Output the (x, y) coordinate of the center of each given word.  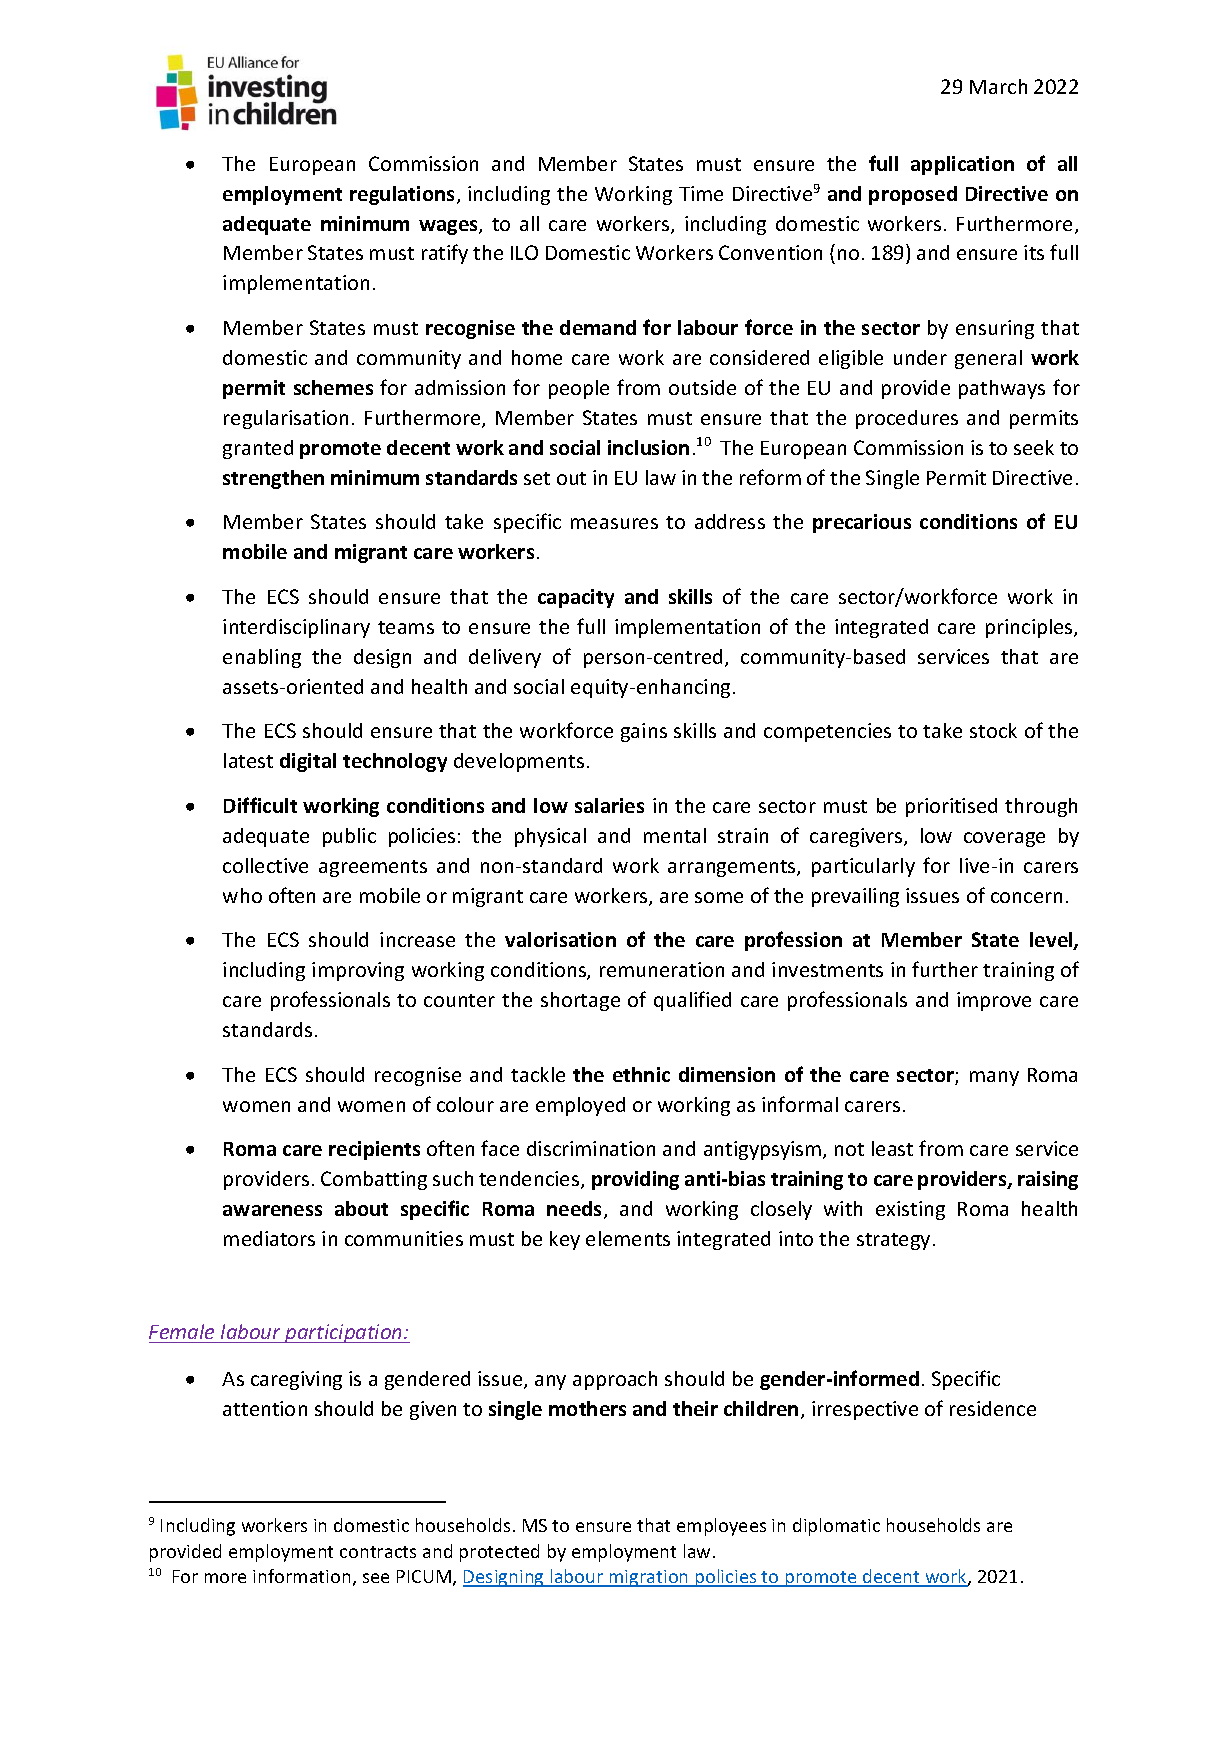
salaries (609, 805)
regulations (404, 195)
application (962, 165)
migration (649, 1578)
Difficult (260, 805)
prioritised (951, 807)
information (301, 1576)
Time (701, 193)
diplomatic (836, 1527)
